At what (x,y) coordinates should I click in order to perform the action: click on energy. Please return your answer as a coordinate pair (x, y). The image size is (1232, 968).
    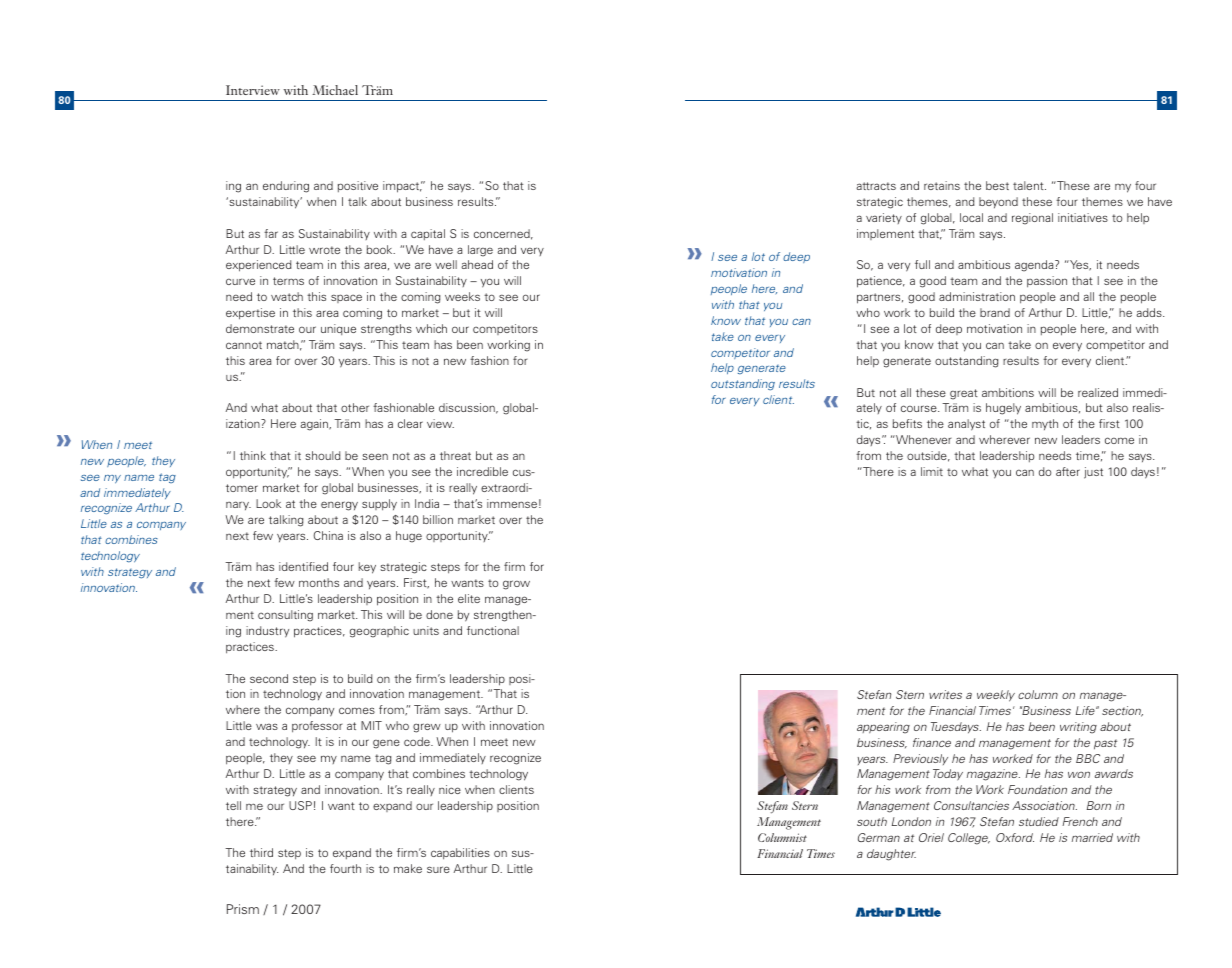
    Looking at the image, I should click on (339, 506).
